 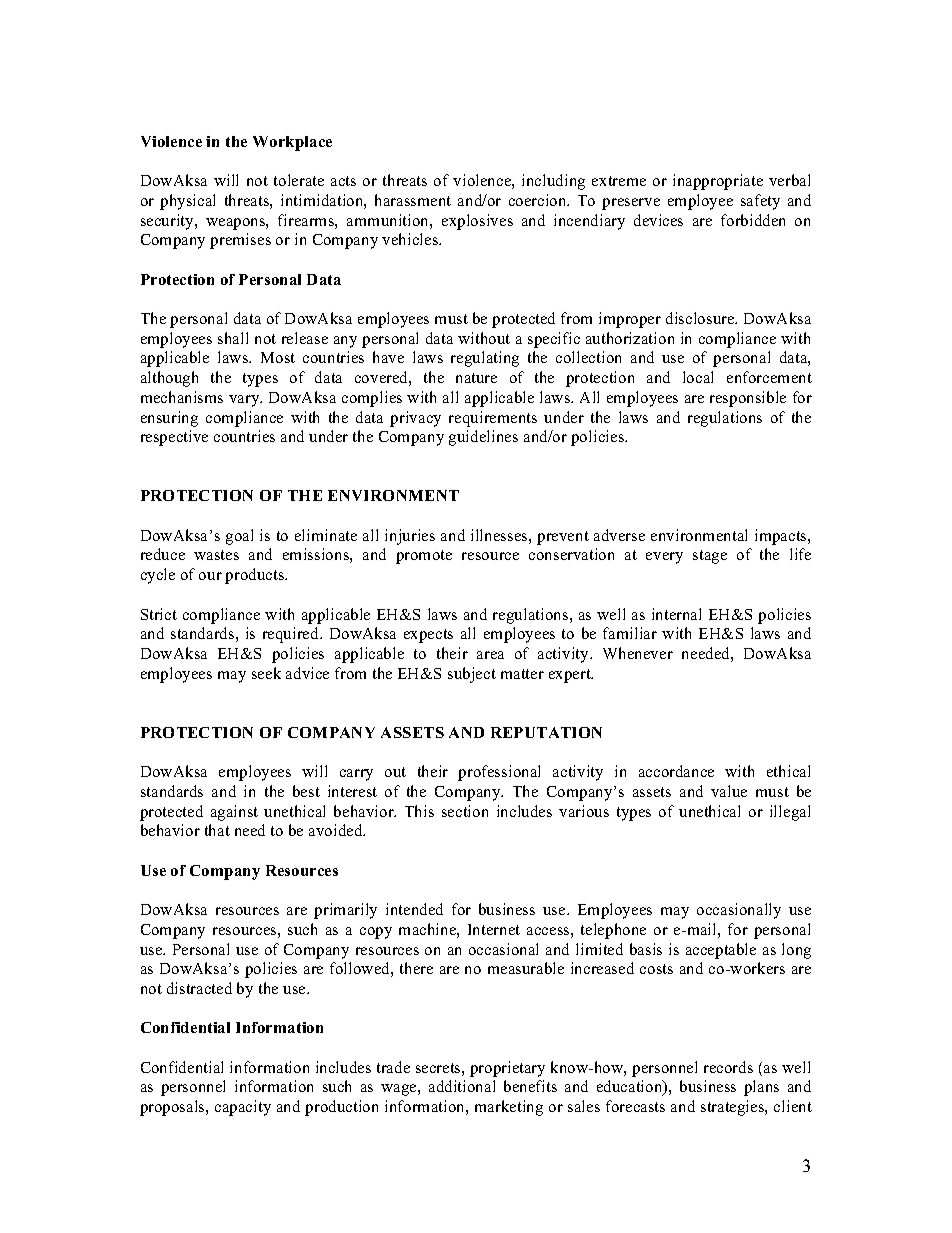 What do you see at coordinates (718, 182) in the screenshot?
I see `inappropriate` at bounding box center [718, 182].
